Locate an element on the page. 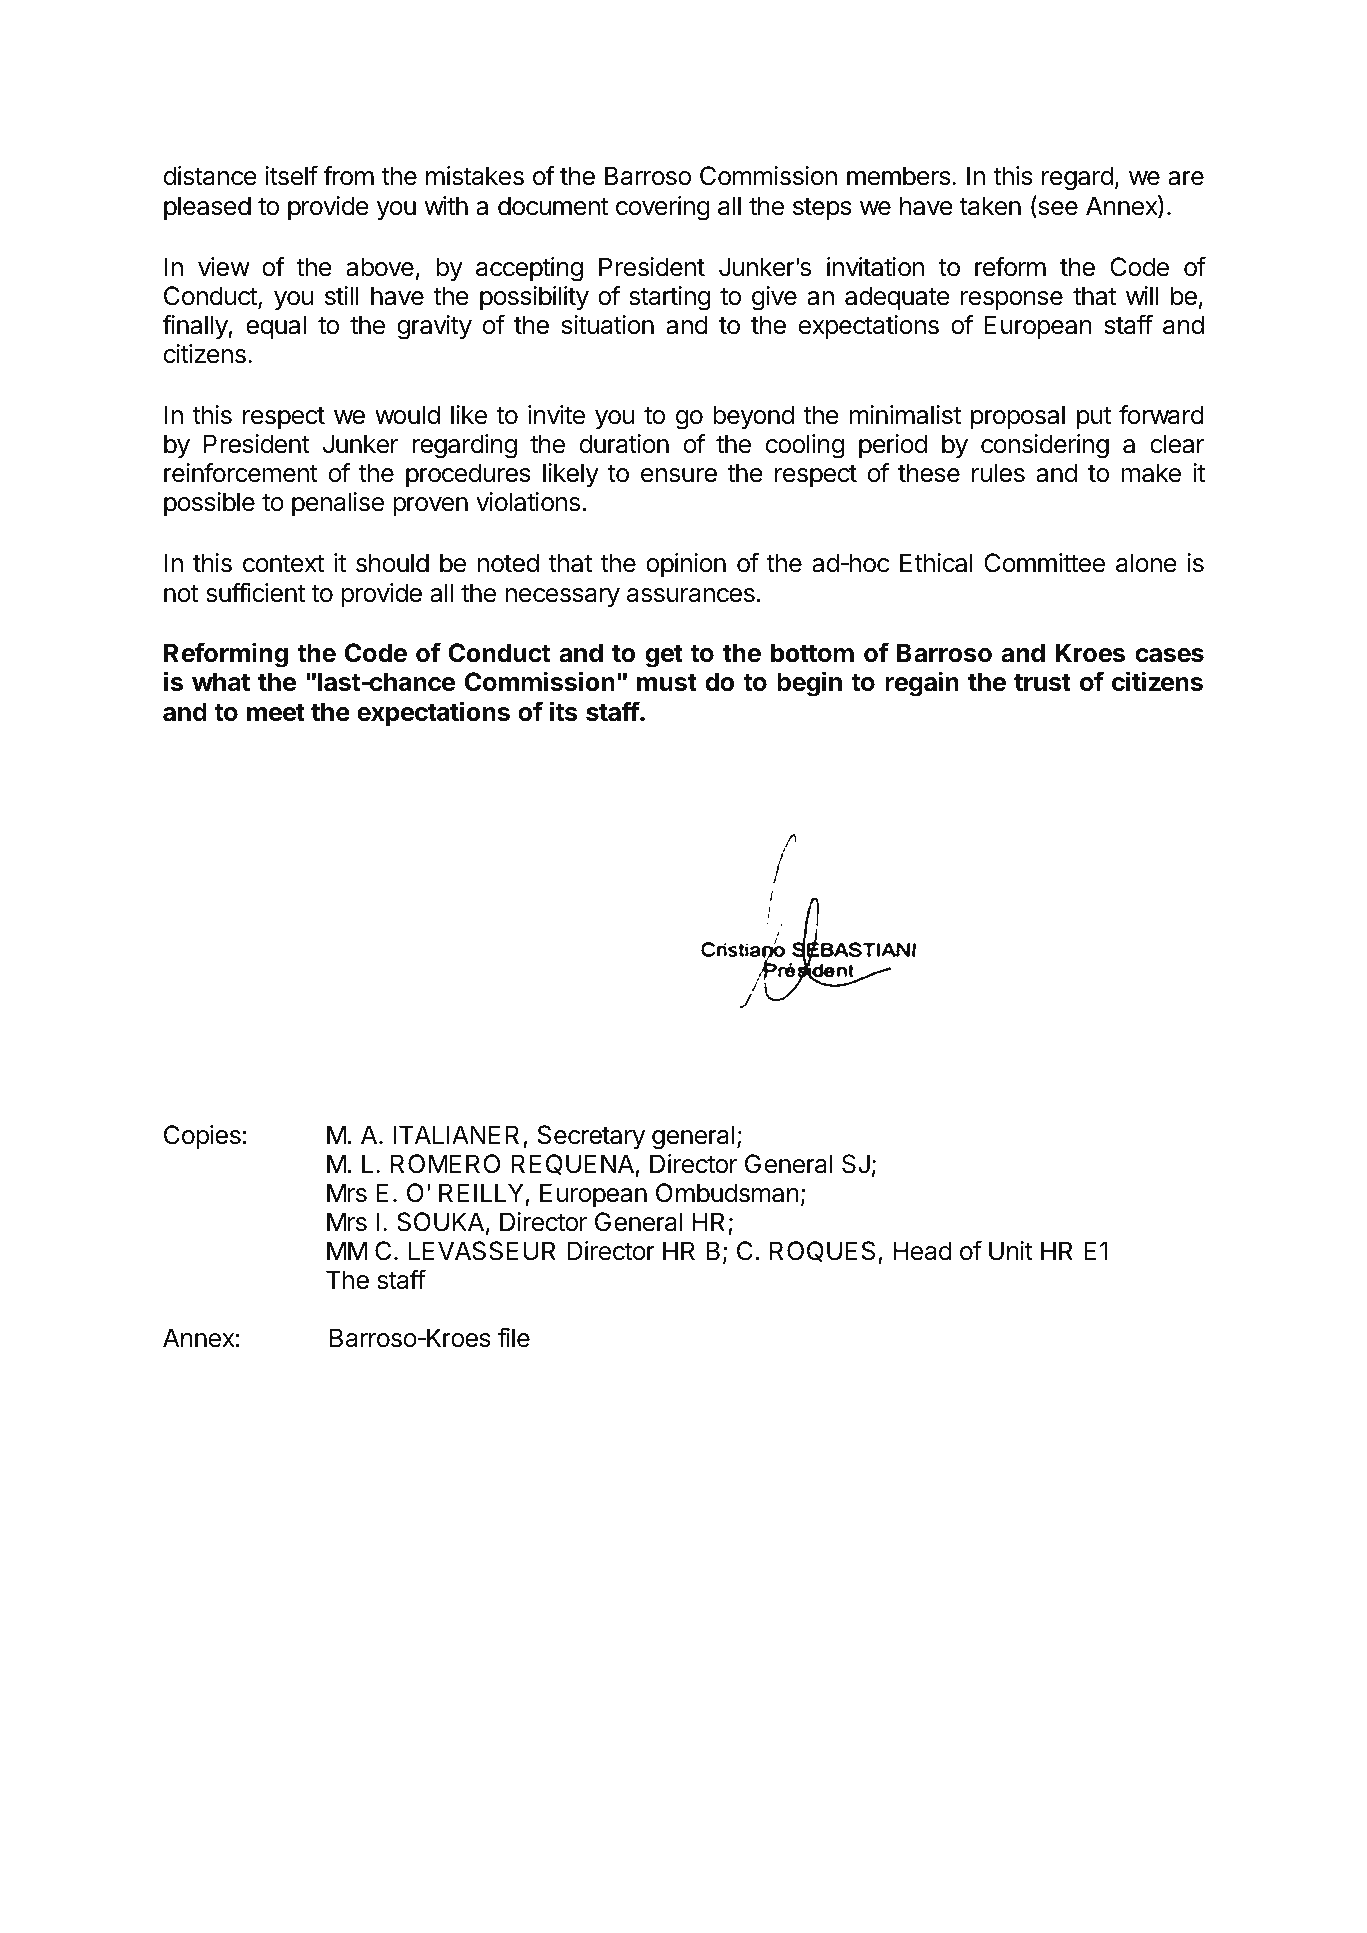 The height and width of the document is (1933, 1367). Secretary is located at coordinates (591, 1137).
